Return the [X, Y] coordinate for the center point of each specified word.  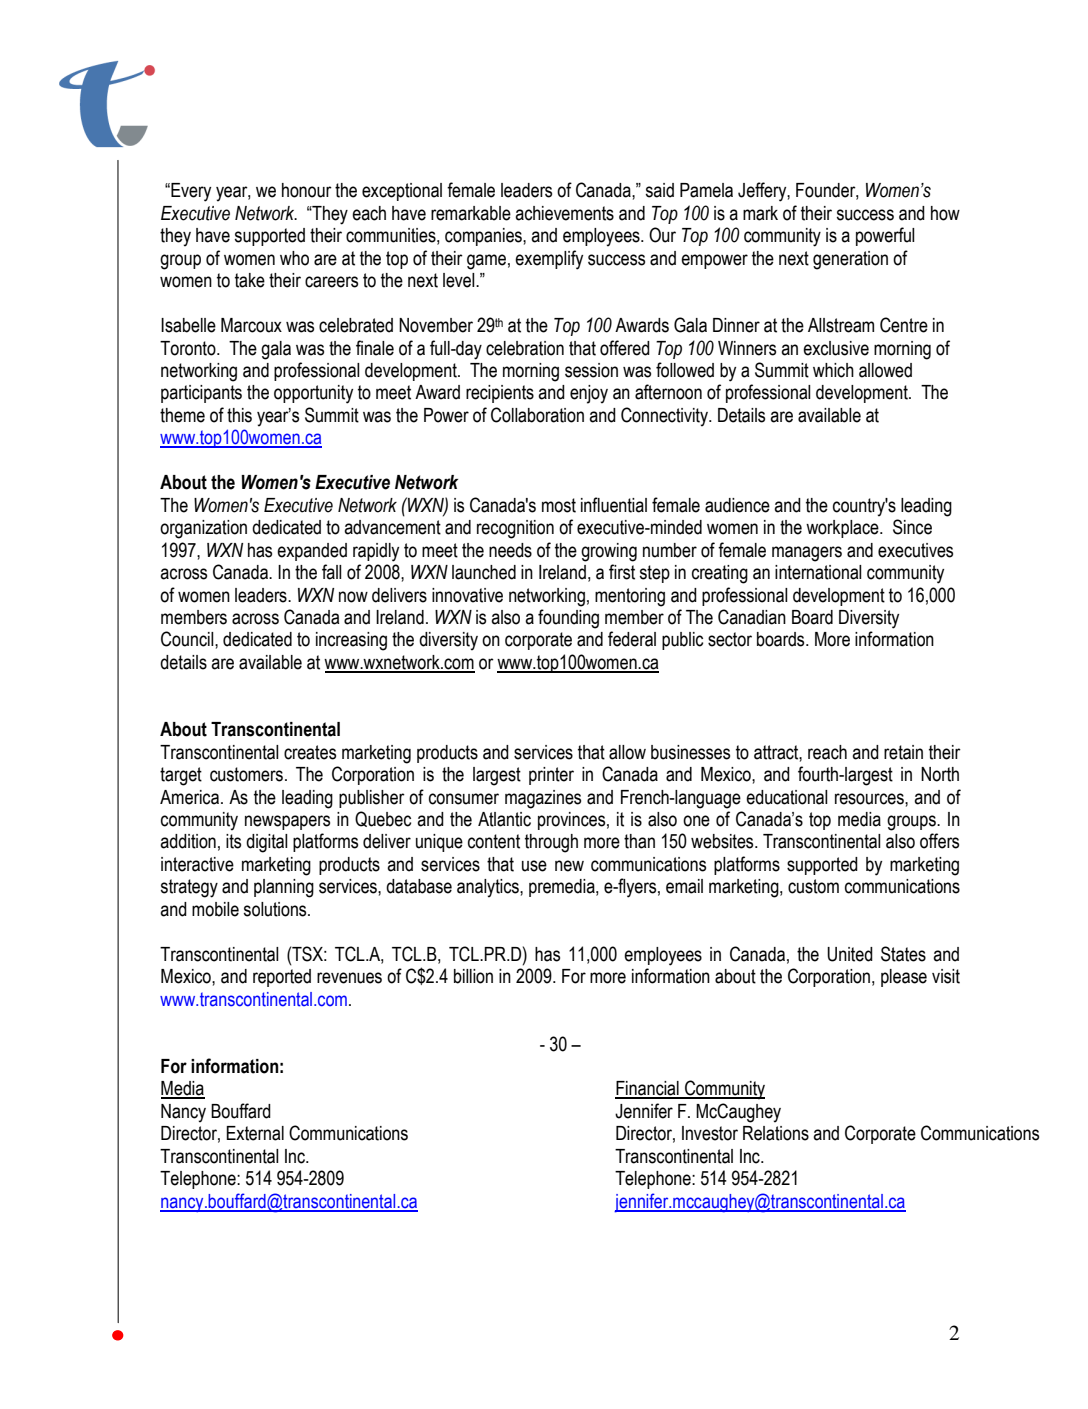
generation [850, 260]
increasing [351, 641]
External [255, 1133]
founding [568, 619]
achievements [564, 213]
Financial [648, 1089]
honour [307, 190]
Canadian [752, 617]
